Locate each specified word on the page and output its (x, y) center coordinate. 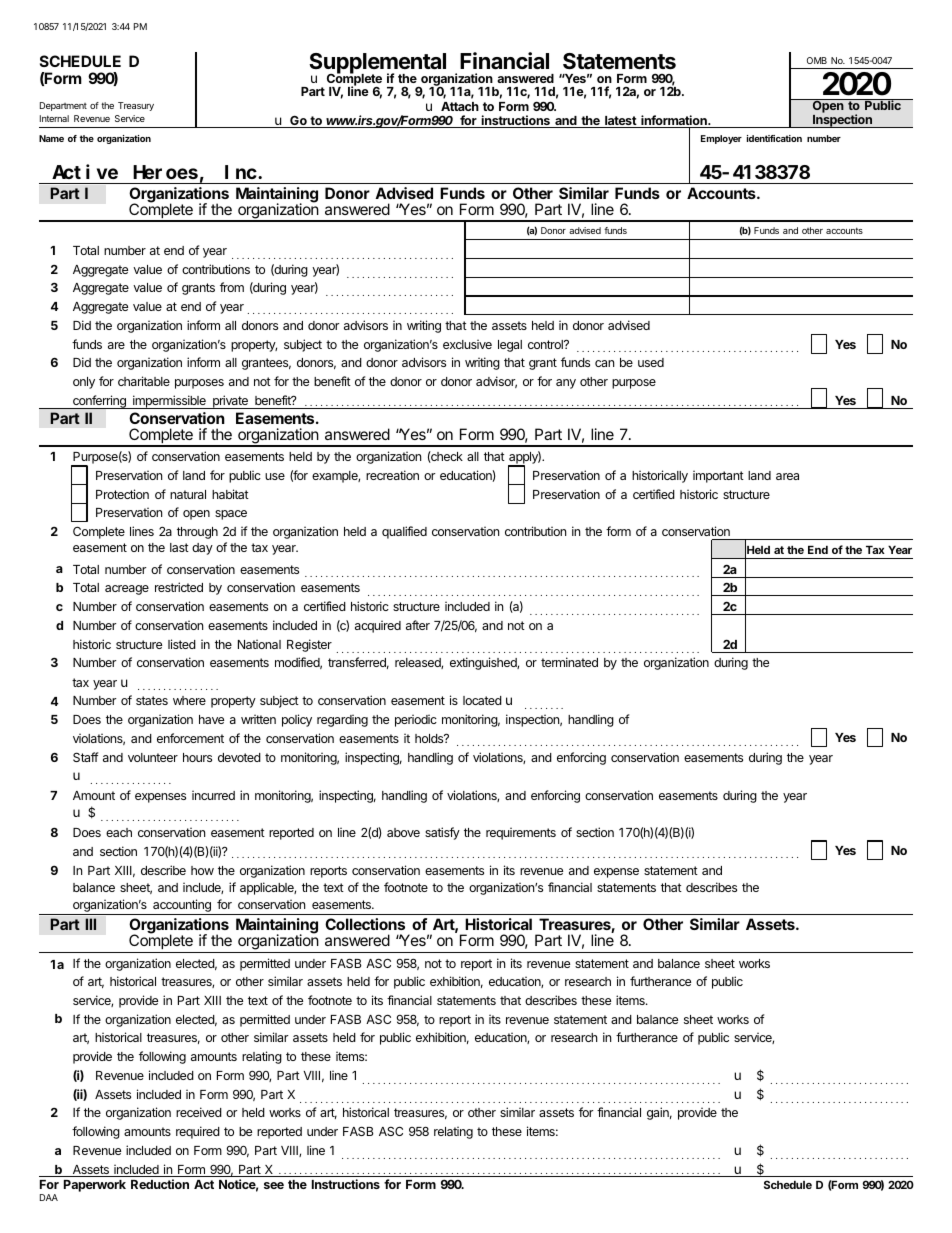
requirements (521, 833)
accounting (182, 907)
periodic (416, 720)
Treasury (136, 106)
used (651, 362)
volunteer (153, 757)
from (232, 287)
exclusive (467, 344)
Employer (721, 139)
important (718, 476)
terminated (569, 662)
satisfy (442, 833)
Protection (122, 494)
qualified (404, 532)
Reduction (160, 1184)
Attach (460, 106)
